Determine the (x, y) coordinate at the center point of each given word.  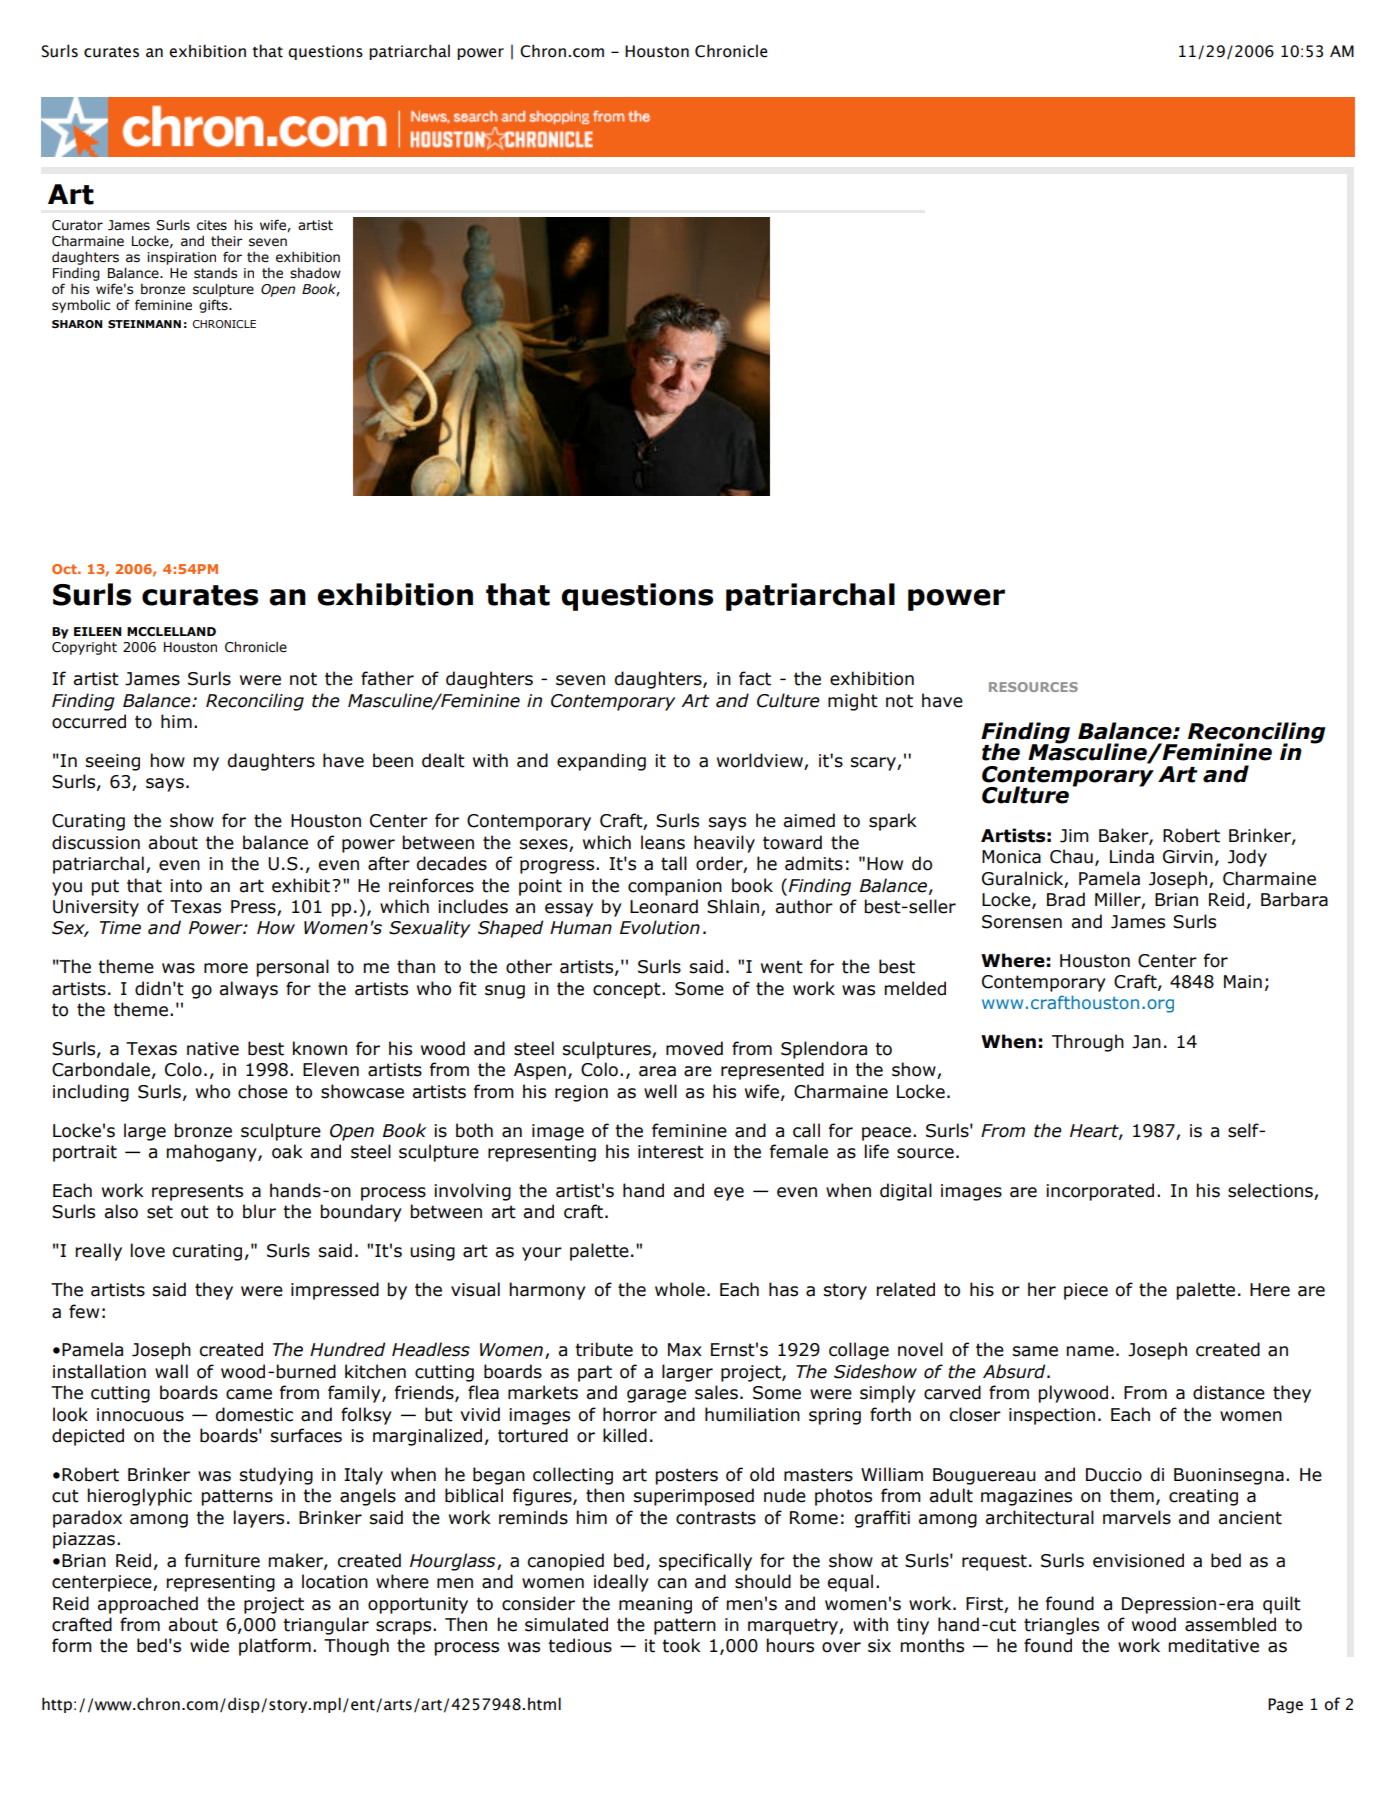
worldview (761, 761)
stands (215, 273)
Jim (1074, 836)
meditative (1213, 1645)
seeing (113, 762)
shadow (315, 273)
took (681, 1645)
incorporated (1100, 1192)
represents (197, 1192)
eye (729, 1194)
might (853, 702)
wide (209, 1645)
